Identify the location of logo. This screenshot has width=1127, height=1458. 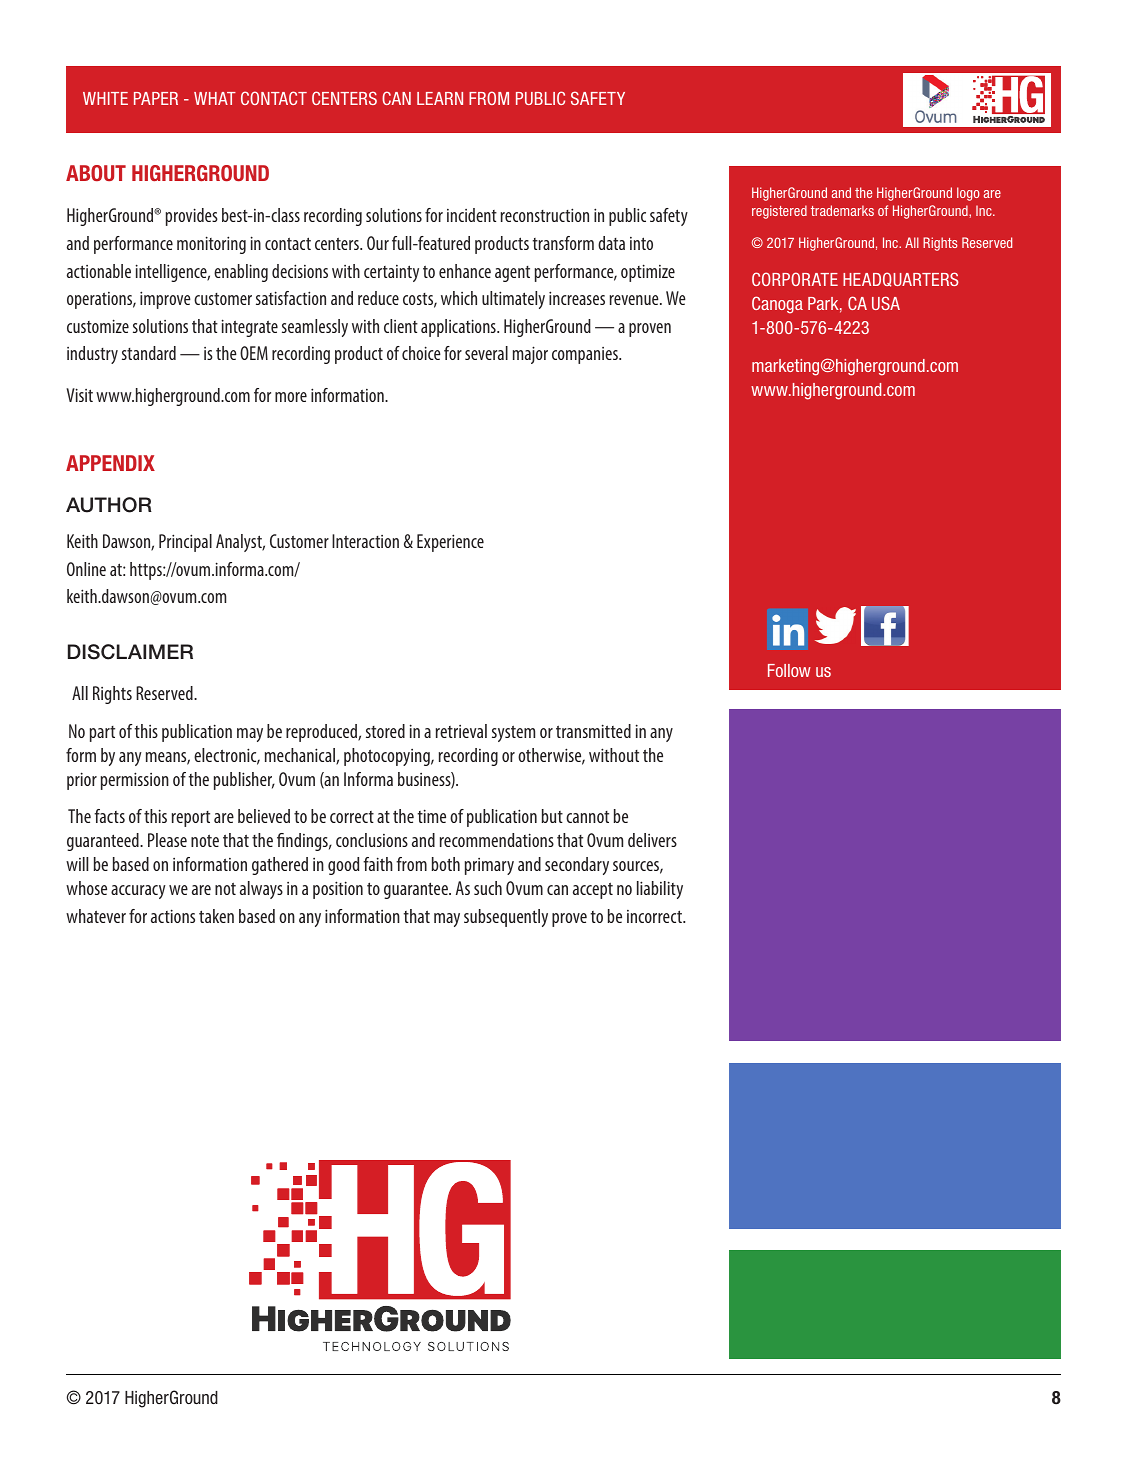
(968, 194).
